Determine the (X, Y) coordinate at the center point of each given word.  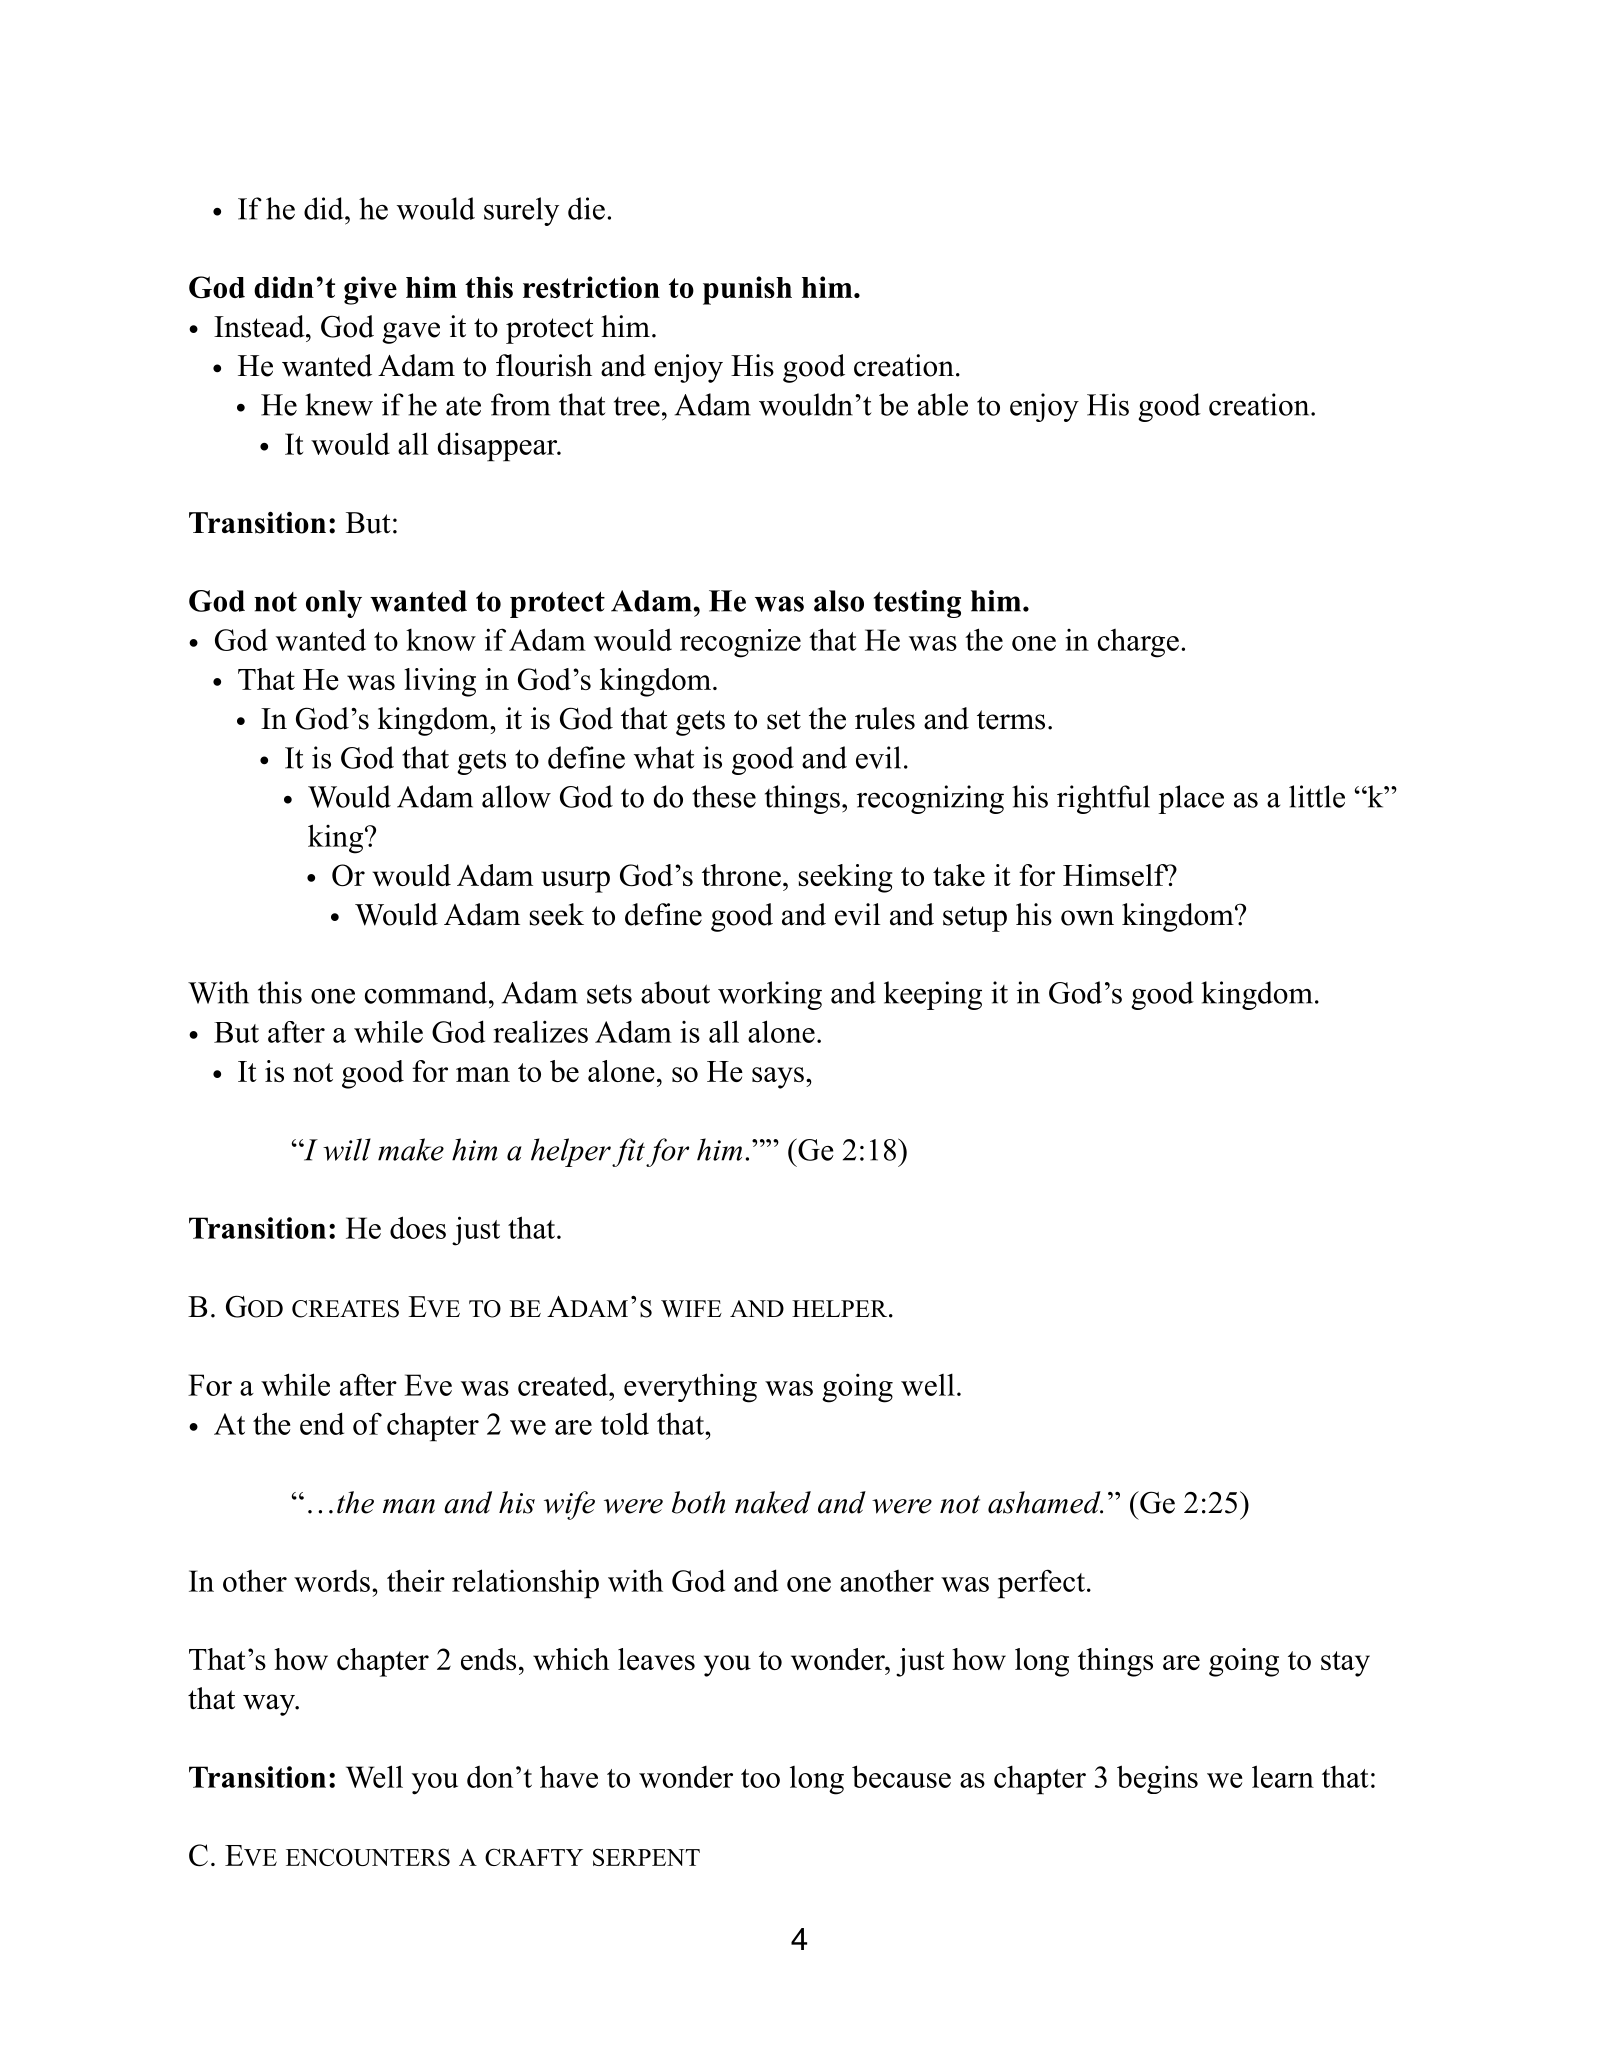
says (778, 1078)
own (1087, 918)
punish (747, 290)
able (943, 404)
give (370, 290)
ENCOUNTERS (368, 1857)
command (427, 992)
